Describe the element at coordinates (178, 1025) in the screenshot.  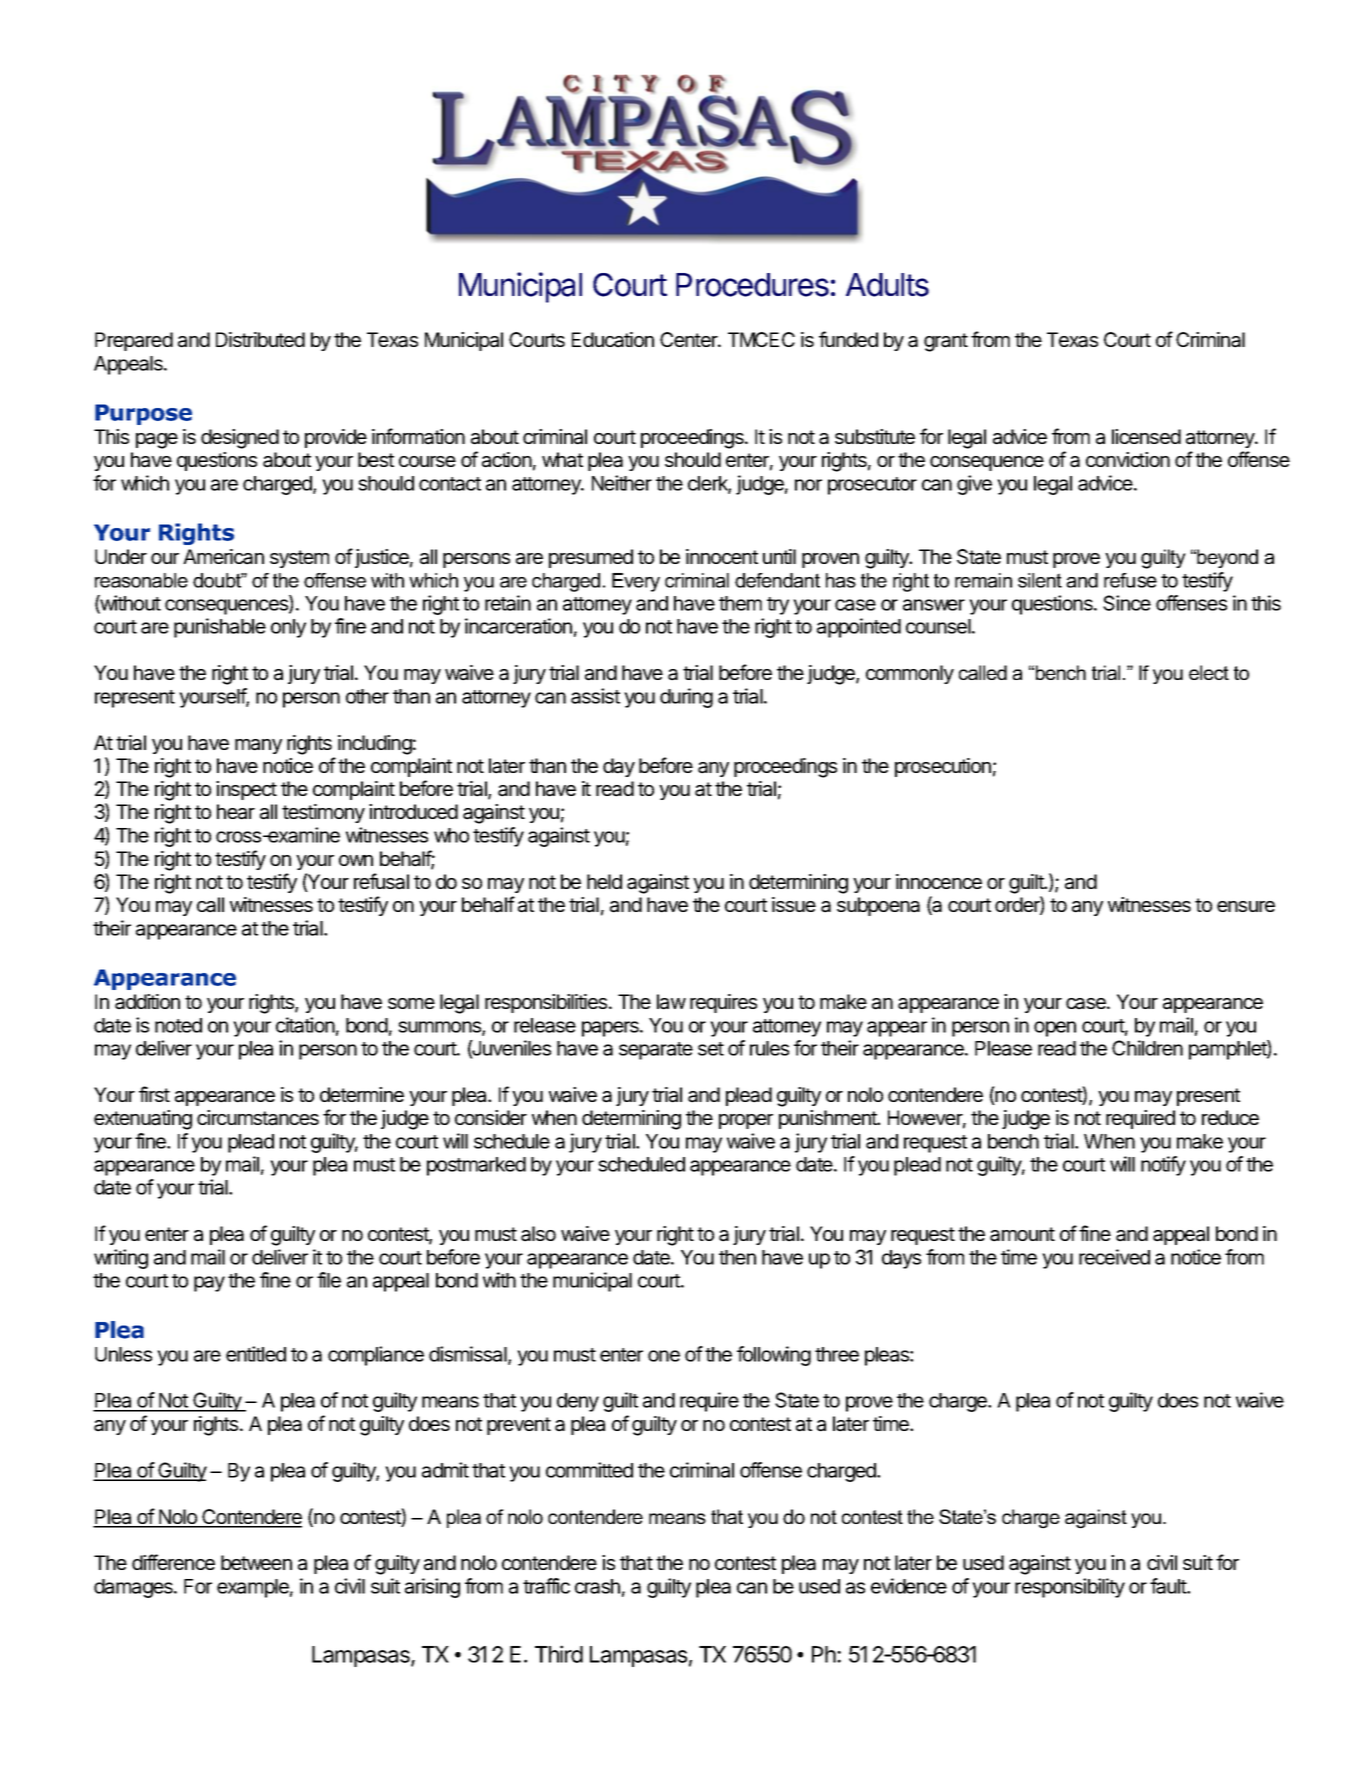
I see `noted` at that location.
